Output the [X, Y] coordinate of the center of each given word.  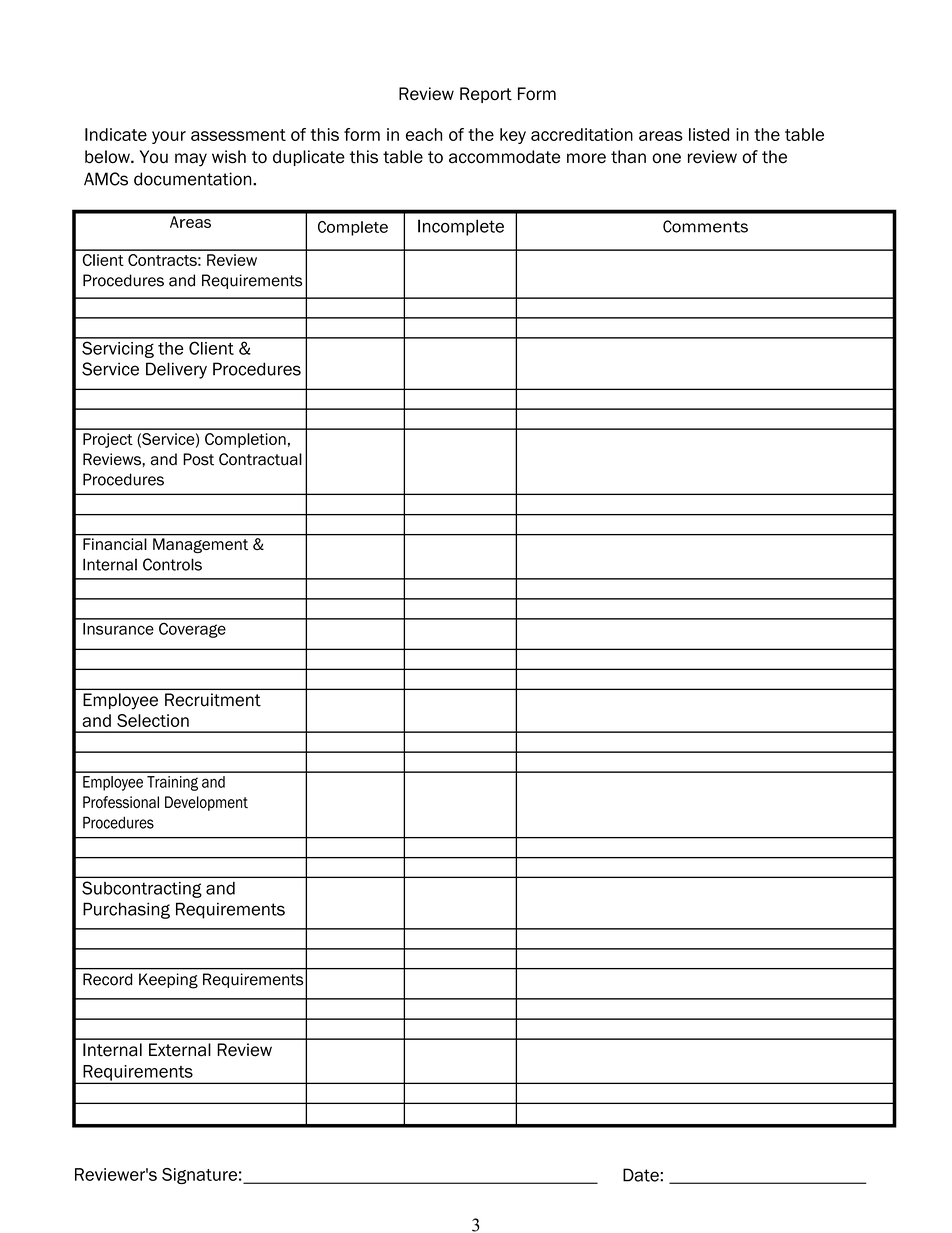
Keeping [168, 981]
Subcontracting [142, 889]
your [169, 137]
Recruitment [213, 700]
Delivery [176, 370]
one [666, 158]
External [180, 1050]
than [628, 157]
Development [206, 803]
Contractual [260, 459]
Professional [121, 802]
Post [198, 459]
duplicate [309, 158]
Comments [705, 226]
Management [200, 545]
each [424, 134]
